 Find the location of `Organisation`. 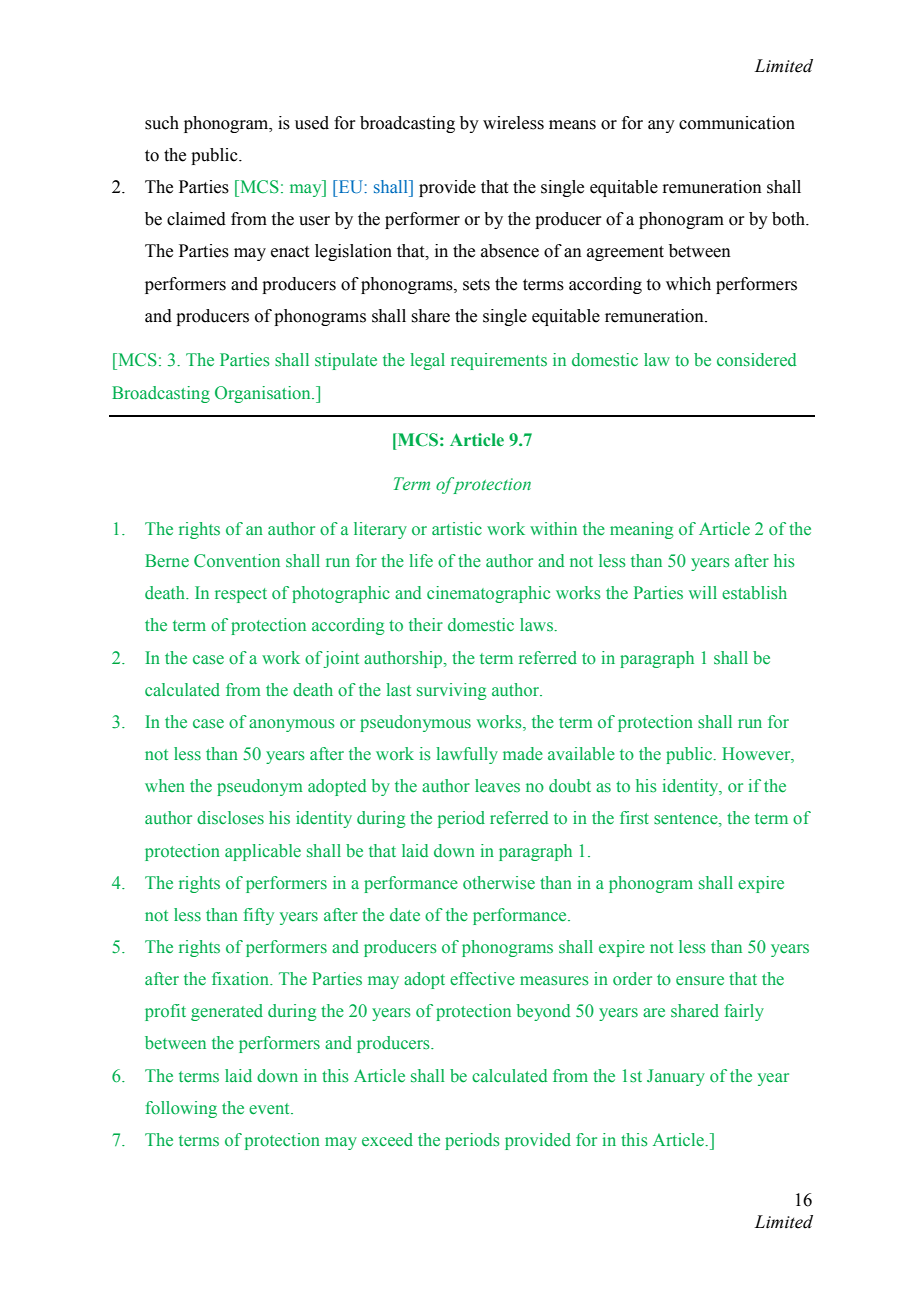

Organisation is located at coordinates (264, 394).
